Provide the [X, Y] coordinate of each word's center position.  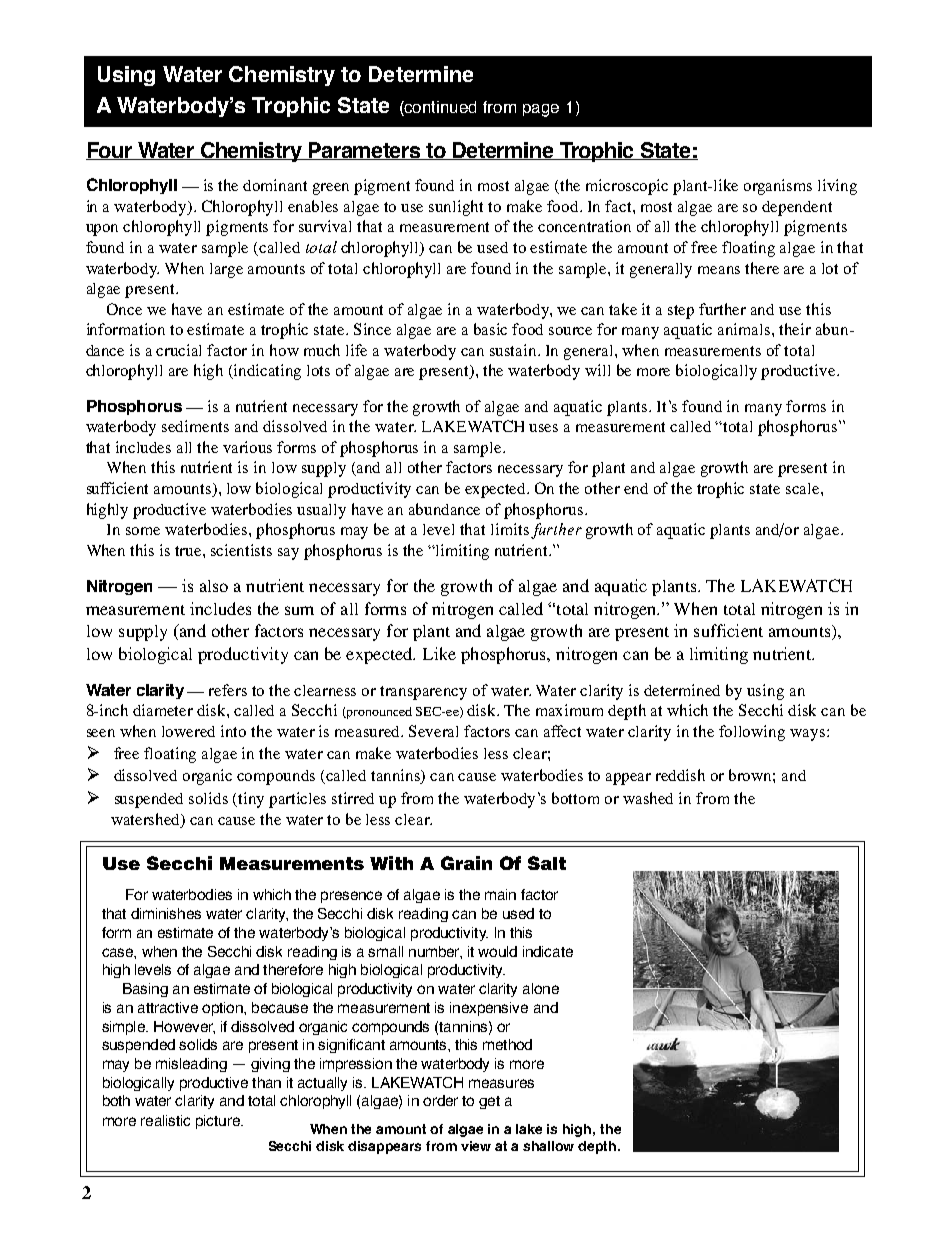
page [541, 110]
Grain [466, 863]
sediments [195, 426]
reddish [680, 775]
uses [543, 428]
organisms [778, 187]
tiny [251, 800]
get [489, 1102]
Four [110, 151]
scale [804, 488]
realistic [165, 1120]
